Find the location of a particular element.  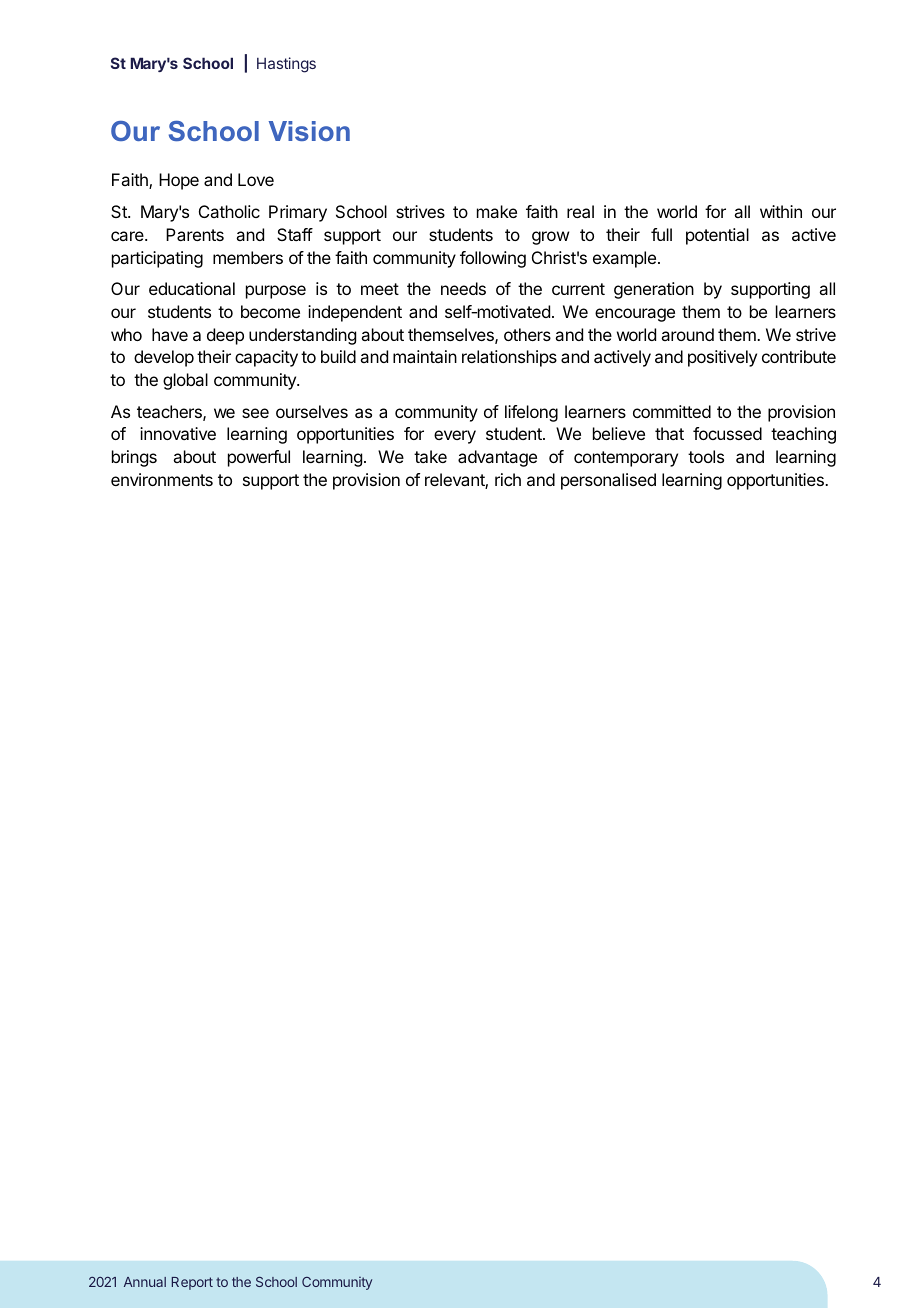

Report is located at coordinates (192, 1283).
